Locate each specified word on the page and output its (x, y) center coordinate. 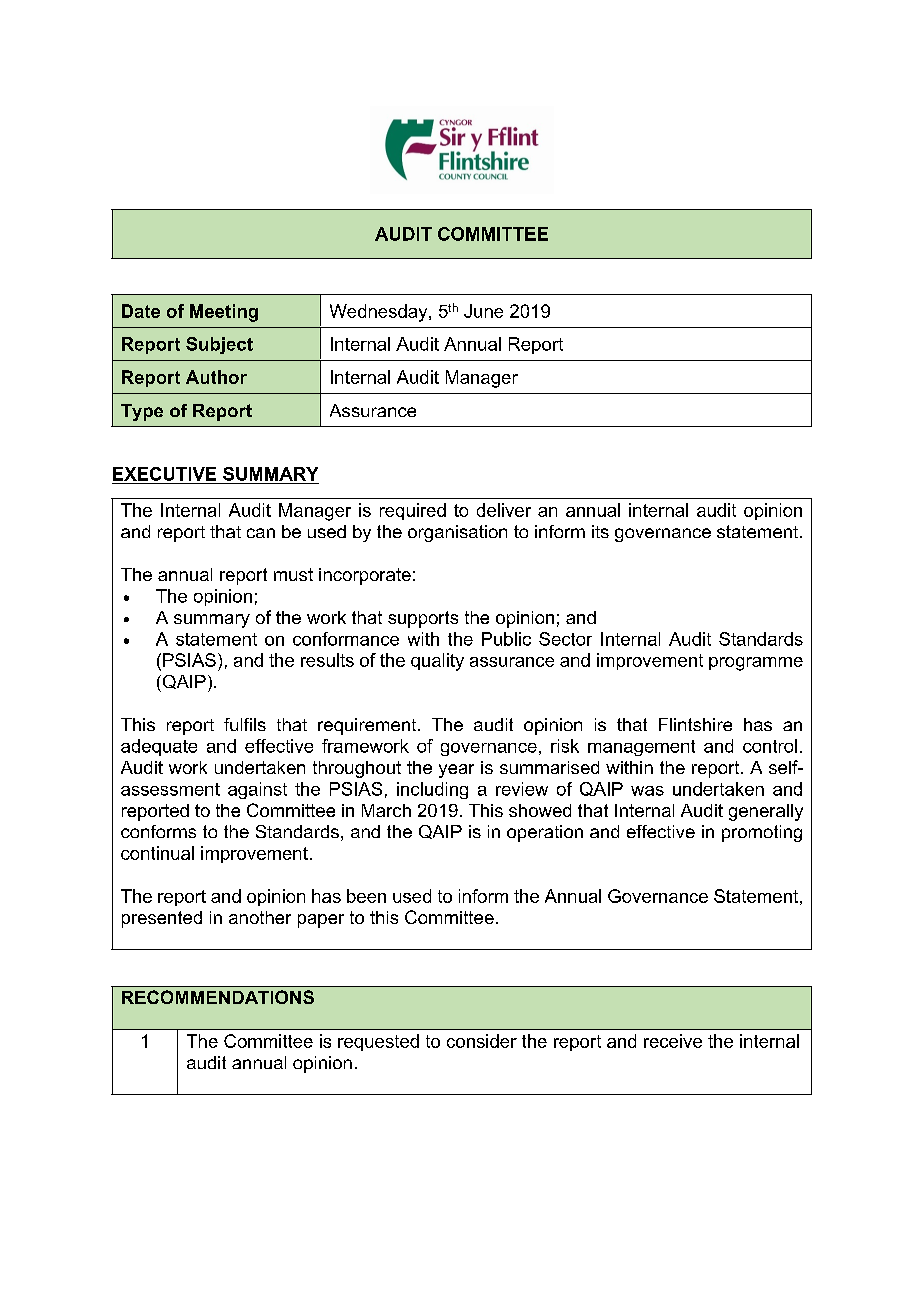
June (483, 311)
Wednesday (380, 313)
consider (482, 1041)
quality (437, 662)
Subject (219, 345)
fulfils (245, 724)
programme (756, 664)
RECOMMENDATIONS (218, 997)
